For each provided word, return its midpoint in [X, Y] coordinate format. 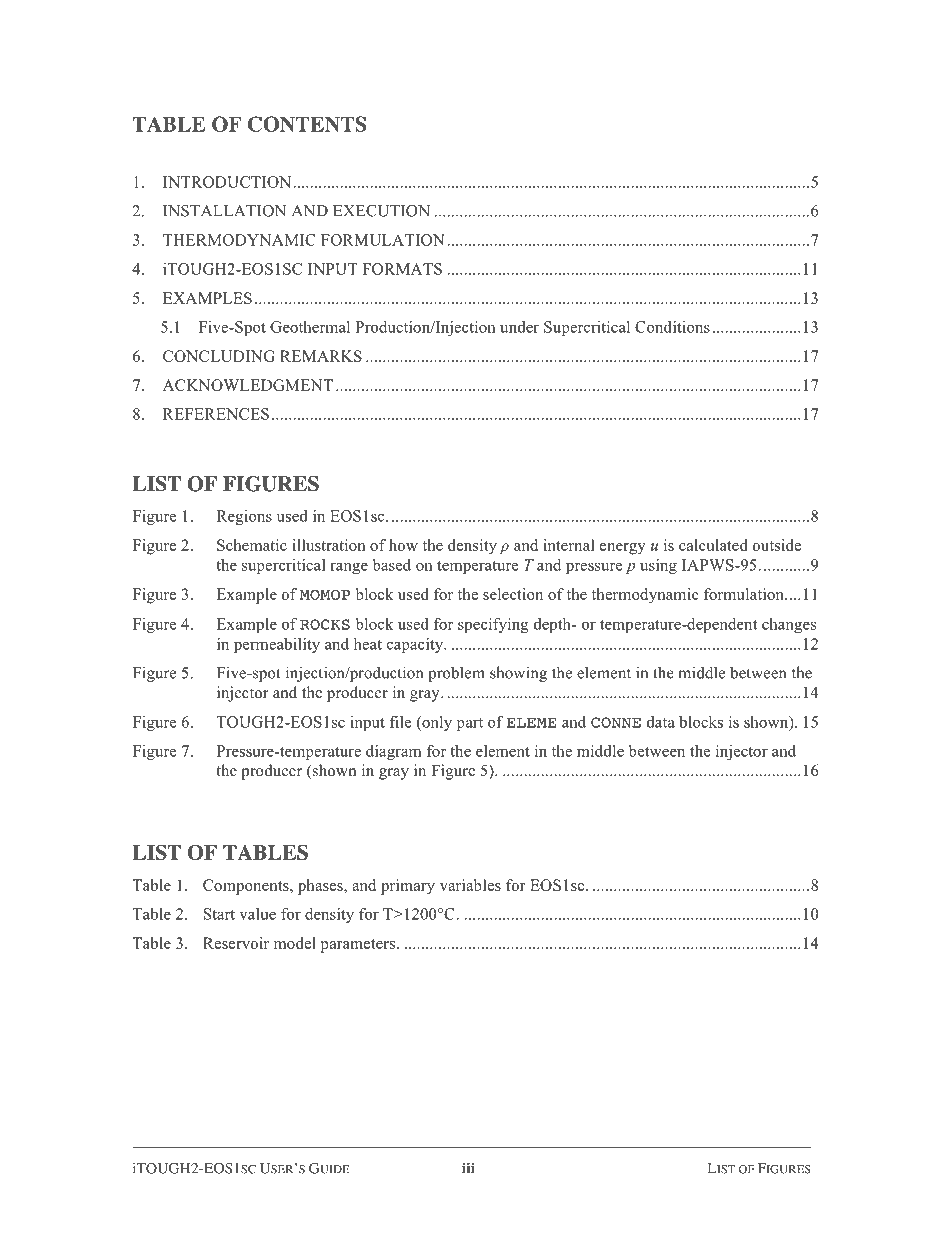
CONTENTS [307, 124]
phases [321, 887]
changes [789, 625]
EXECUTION [381, 211]
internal [568, 545]
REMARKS [321, 356]
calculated [713, 545]
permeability [277, 645]
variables [470, 885]
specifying [493, 625]
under [519, 327]
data [661, 722]
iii [468, 1168]
